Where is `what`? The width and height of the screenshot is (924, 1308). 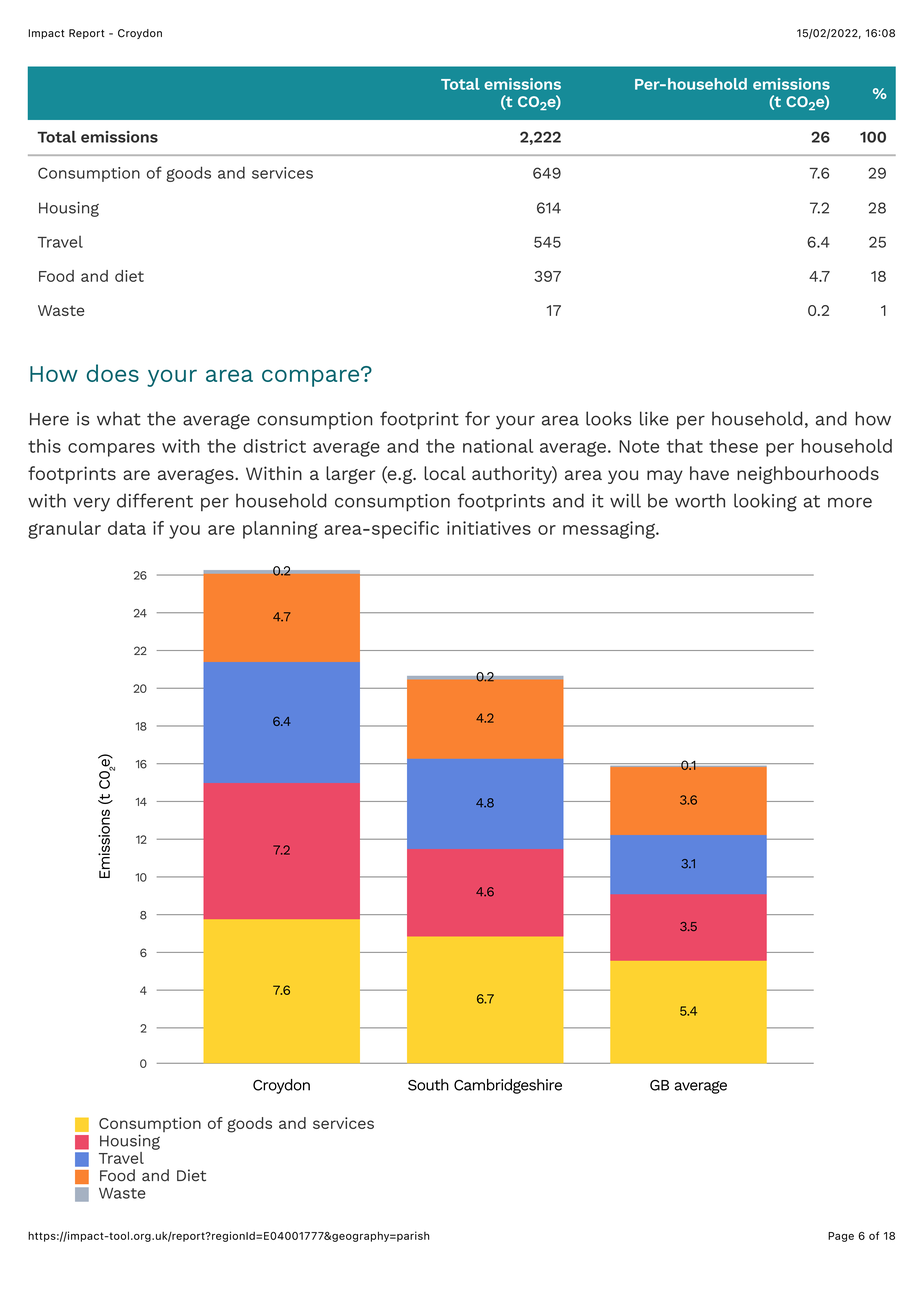 what is located at coordinates (119, 418).
